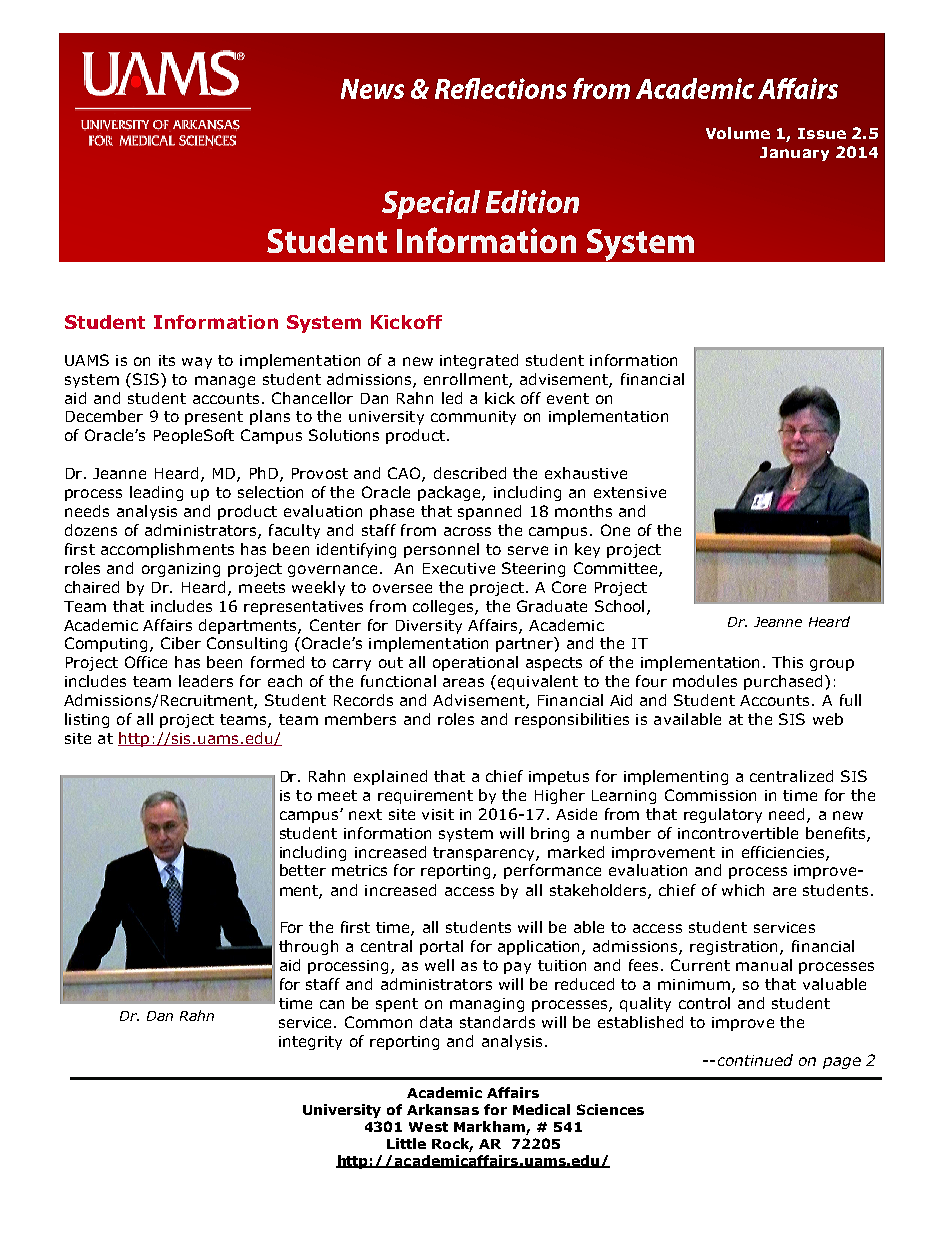  I want to click on portal, so click(441, 947).
